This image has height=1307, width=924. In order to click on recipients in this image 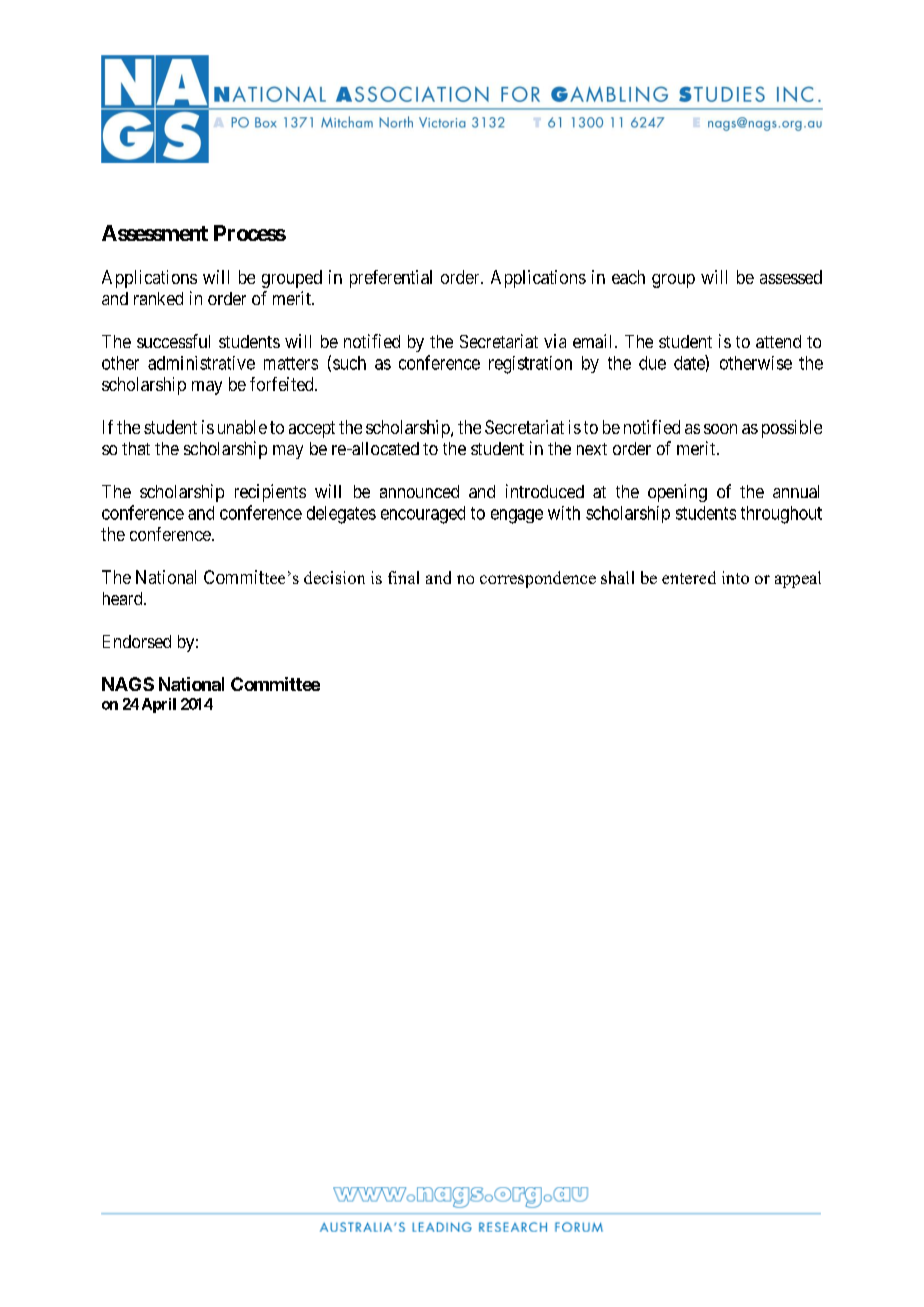, I will do `click(270, 493)`.
